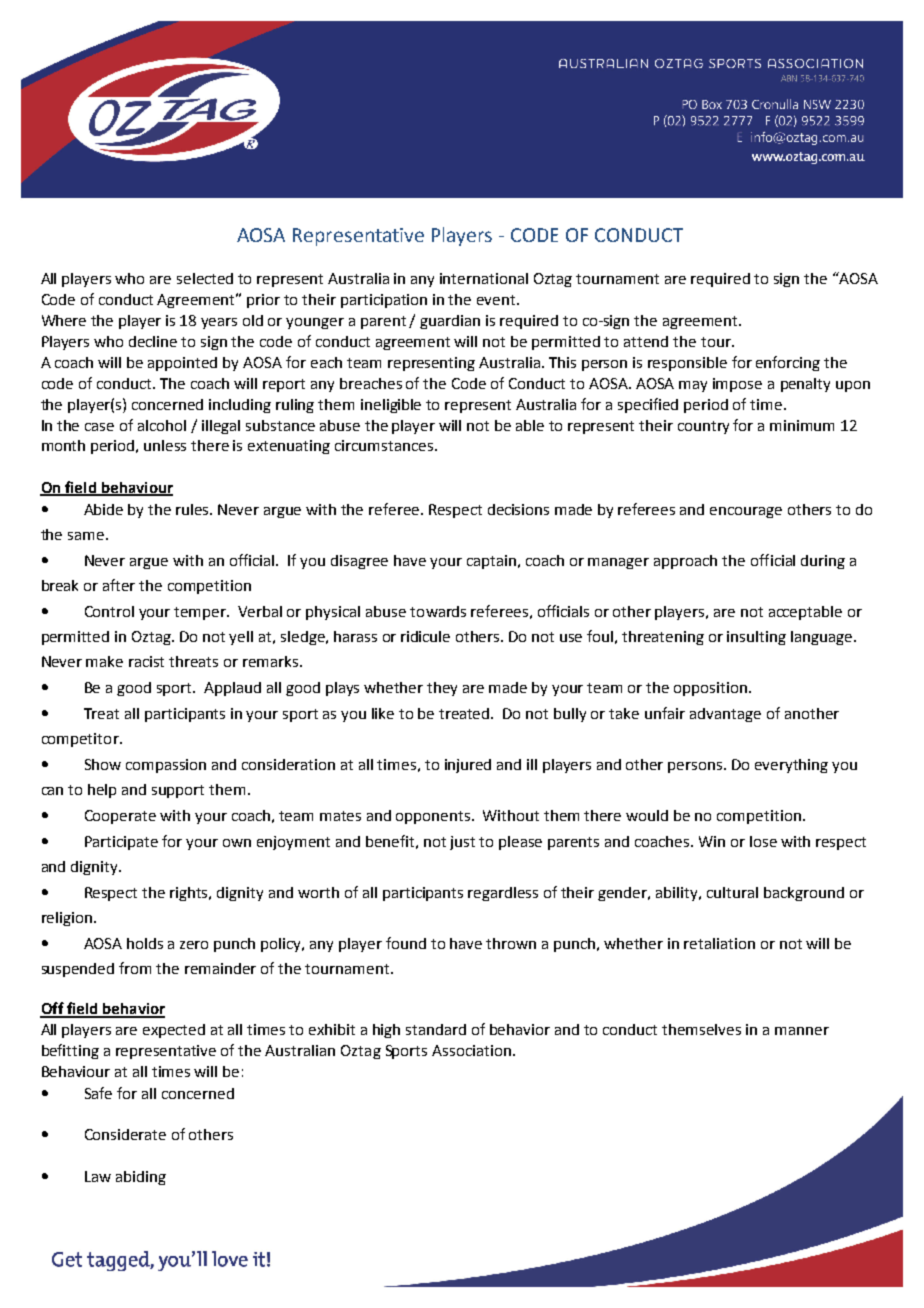 The image size is (924, 1308). What do you see at coordinates (450, 322) in the screenshot?
I see `guardian` at bounding box center [450, 322].
